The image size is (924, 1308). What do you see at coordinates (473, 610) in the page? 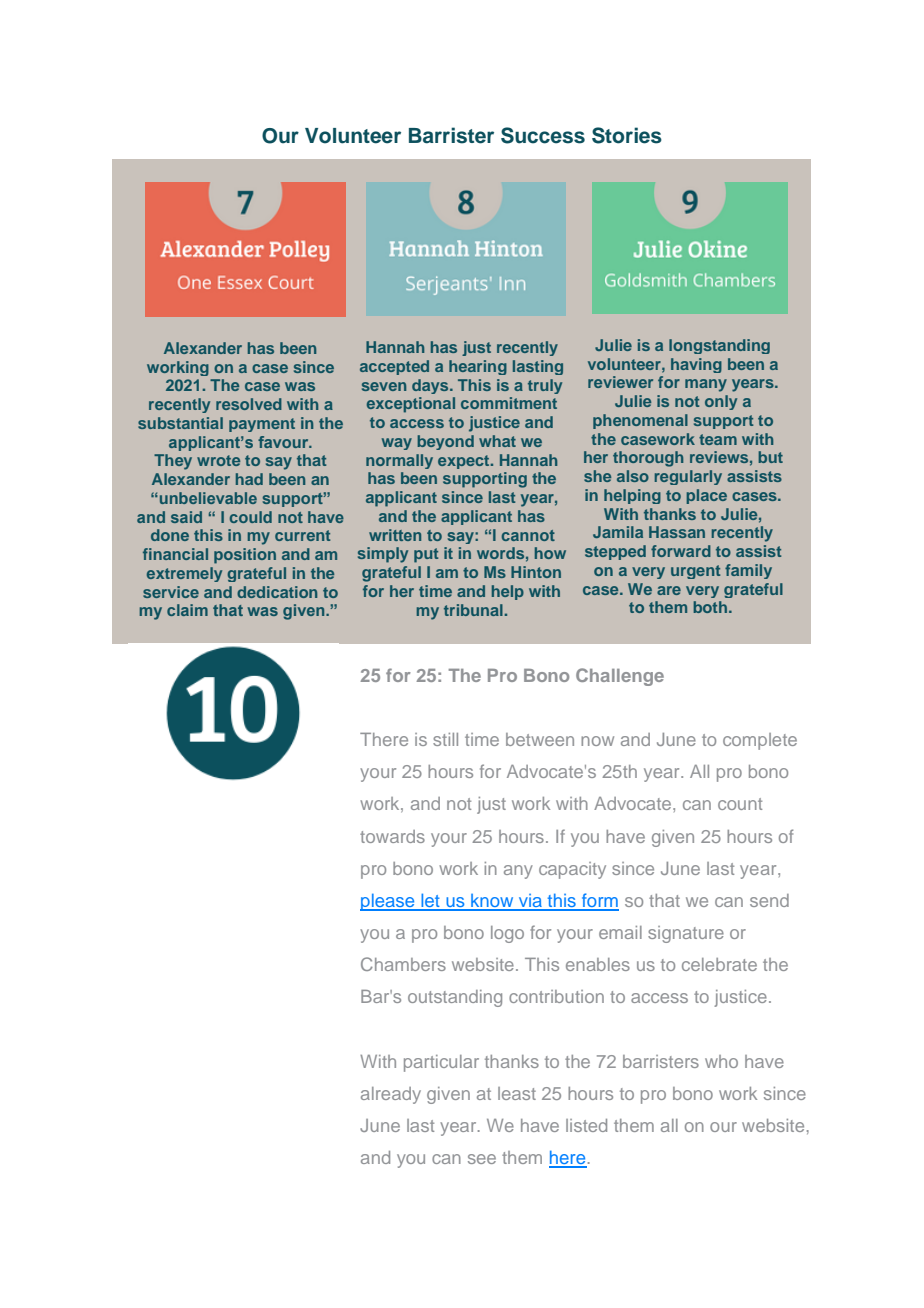
I see `tribunal` at bounding box center [473, 610].
